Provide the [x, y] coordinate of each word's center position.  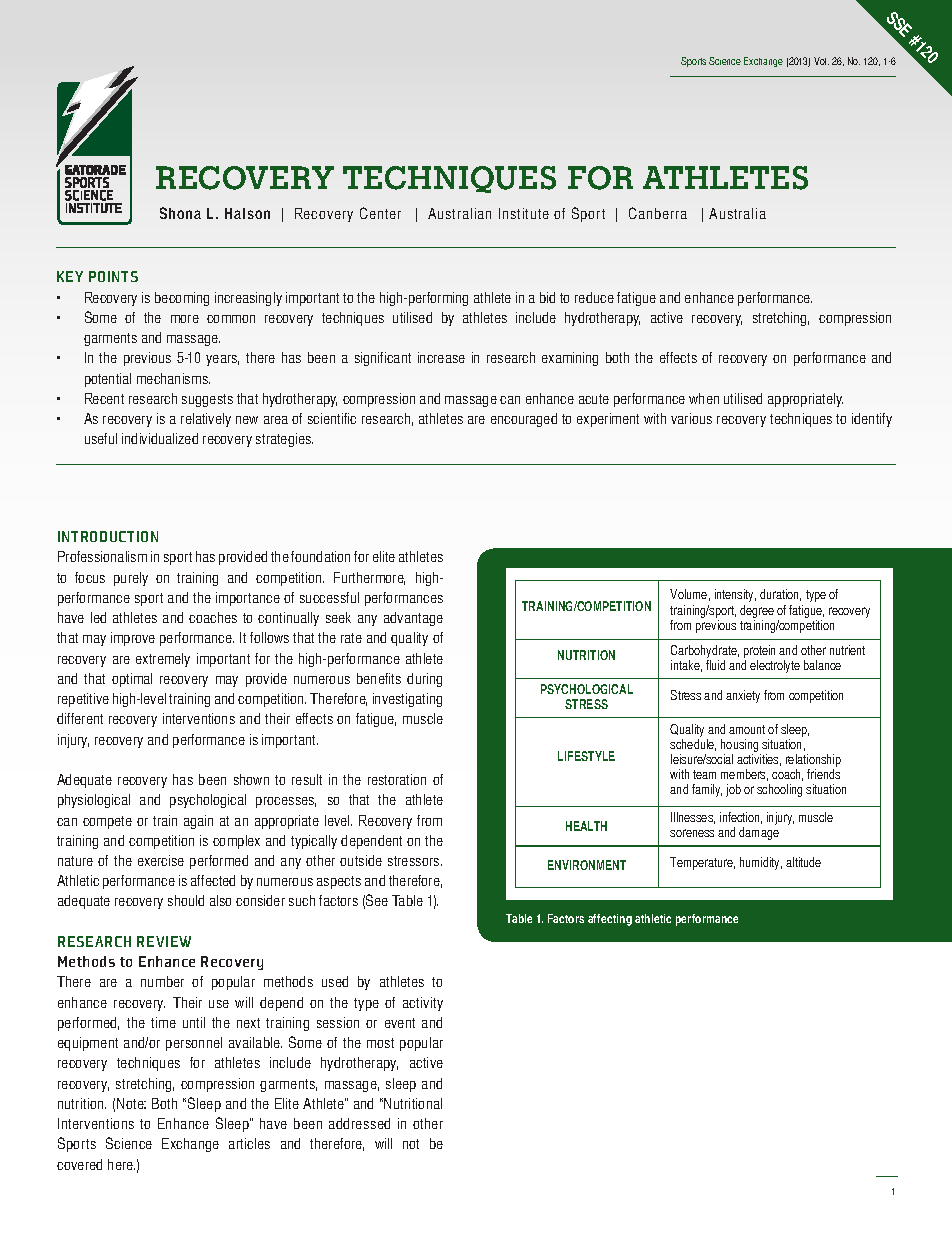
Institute [524, 213]
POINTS [113, 276]
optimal [132, 680]
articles [249, 1143]
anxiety [743, 696]
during [424, 680]
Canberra [658, 213]
